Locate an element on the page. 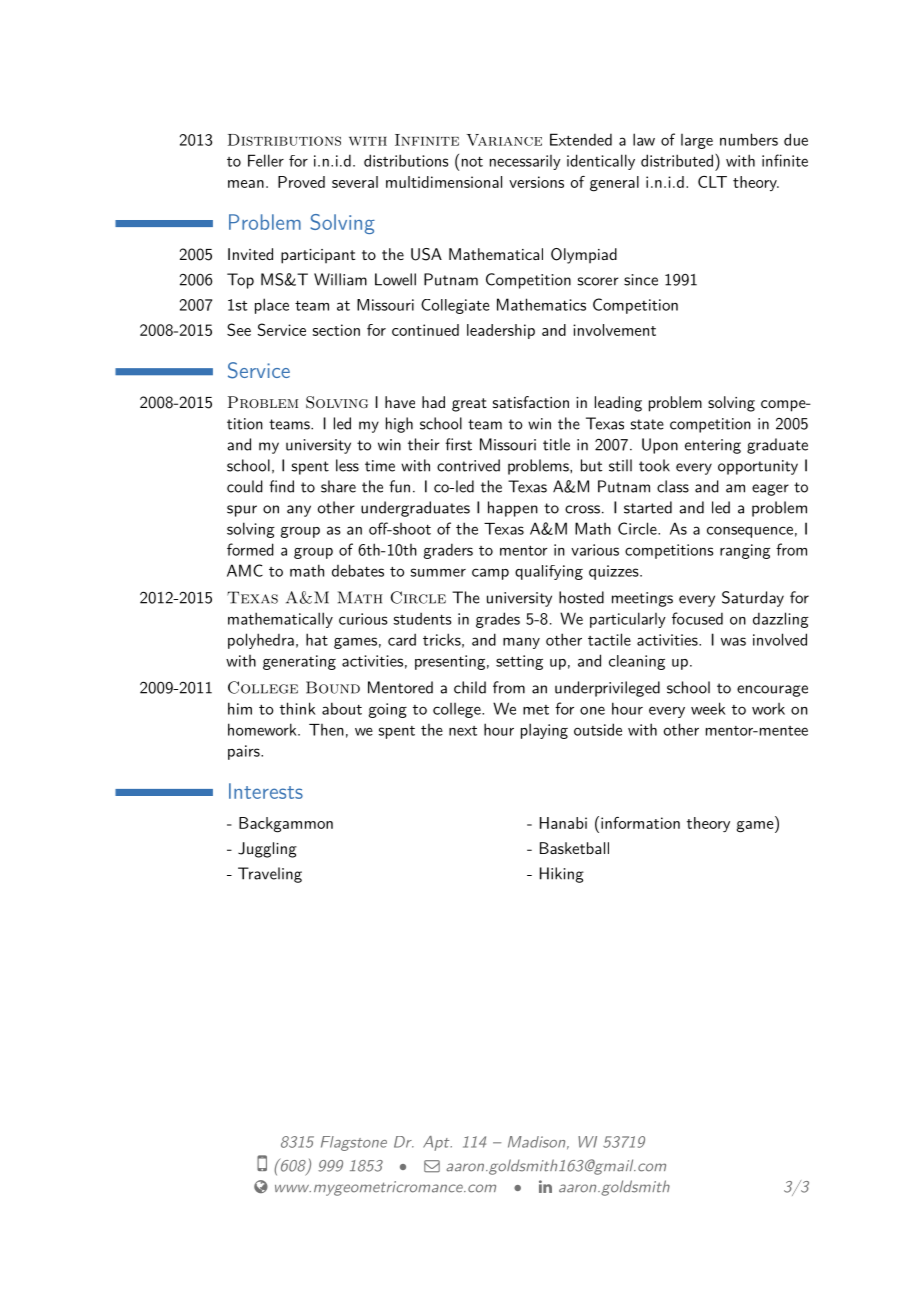  CLT is located at coordinates (712, 182).
